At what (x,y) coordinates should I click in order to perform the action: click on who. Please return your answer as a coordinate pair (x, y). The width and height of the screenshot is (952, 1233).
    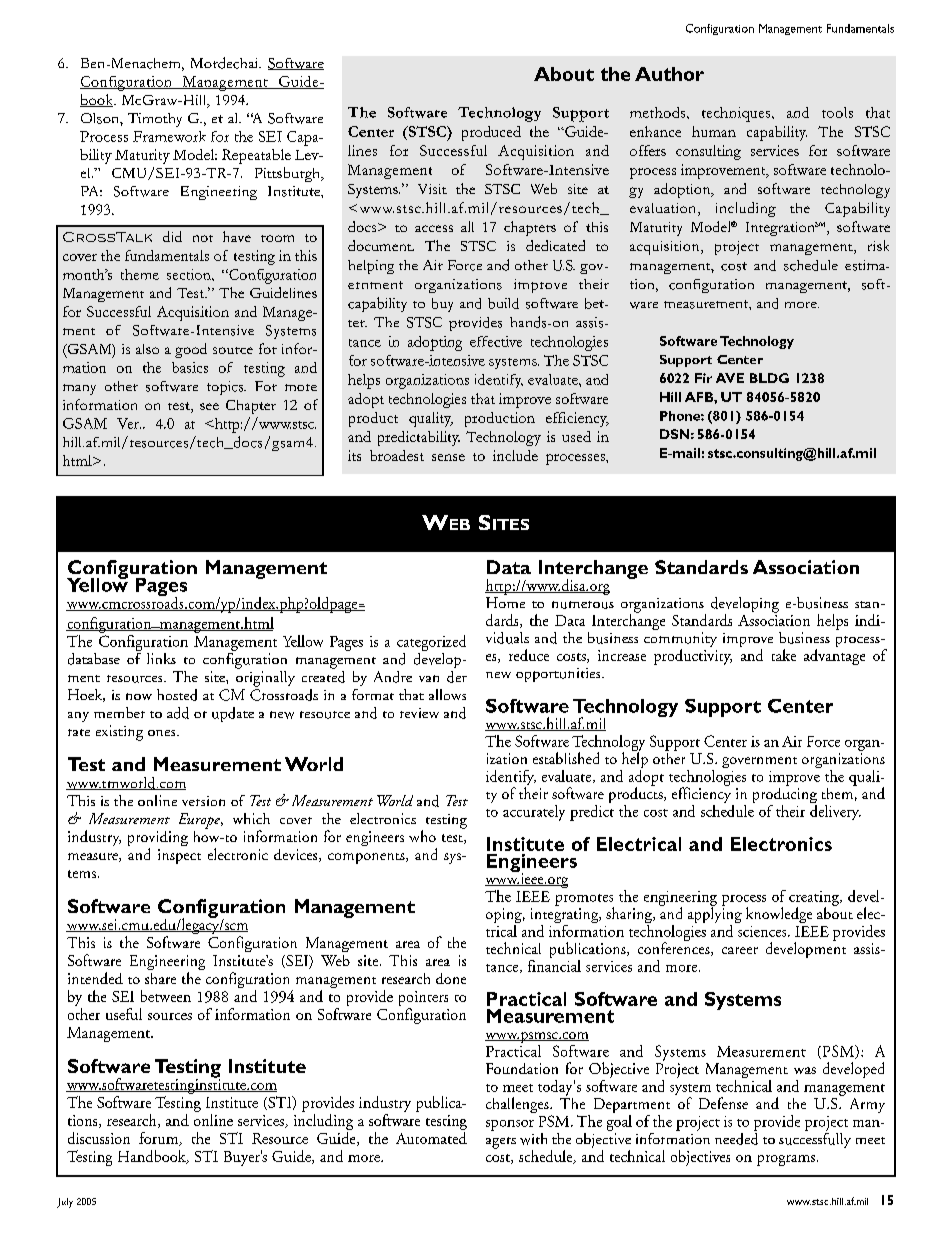
    Looking at the image, I should click on (422, 836).
